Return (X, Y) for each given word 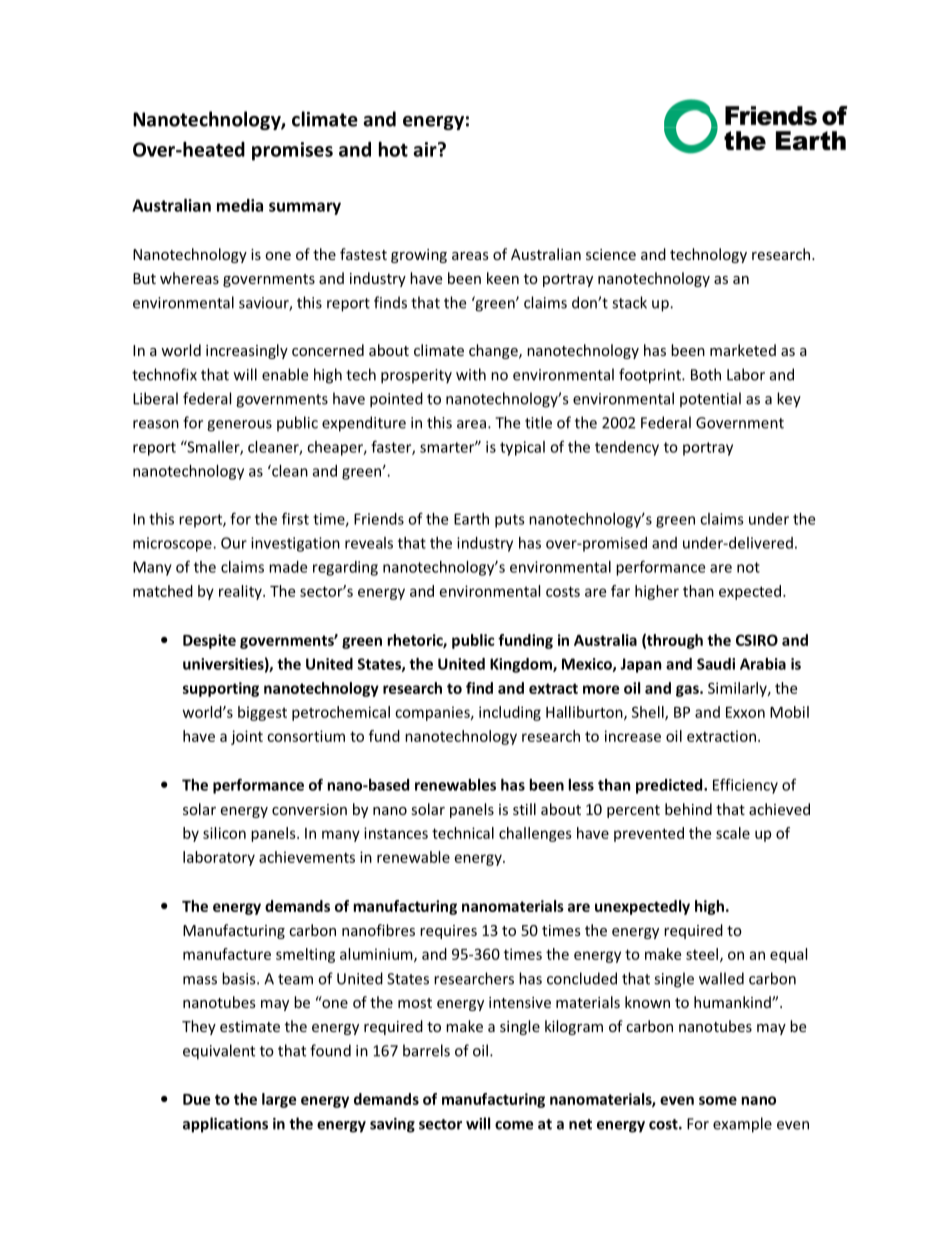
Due (196, 1099)
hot (393, 149)
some (718, 1100)
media (240, 205)
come (514, 1125)
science (611, 254)
